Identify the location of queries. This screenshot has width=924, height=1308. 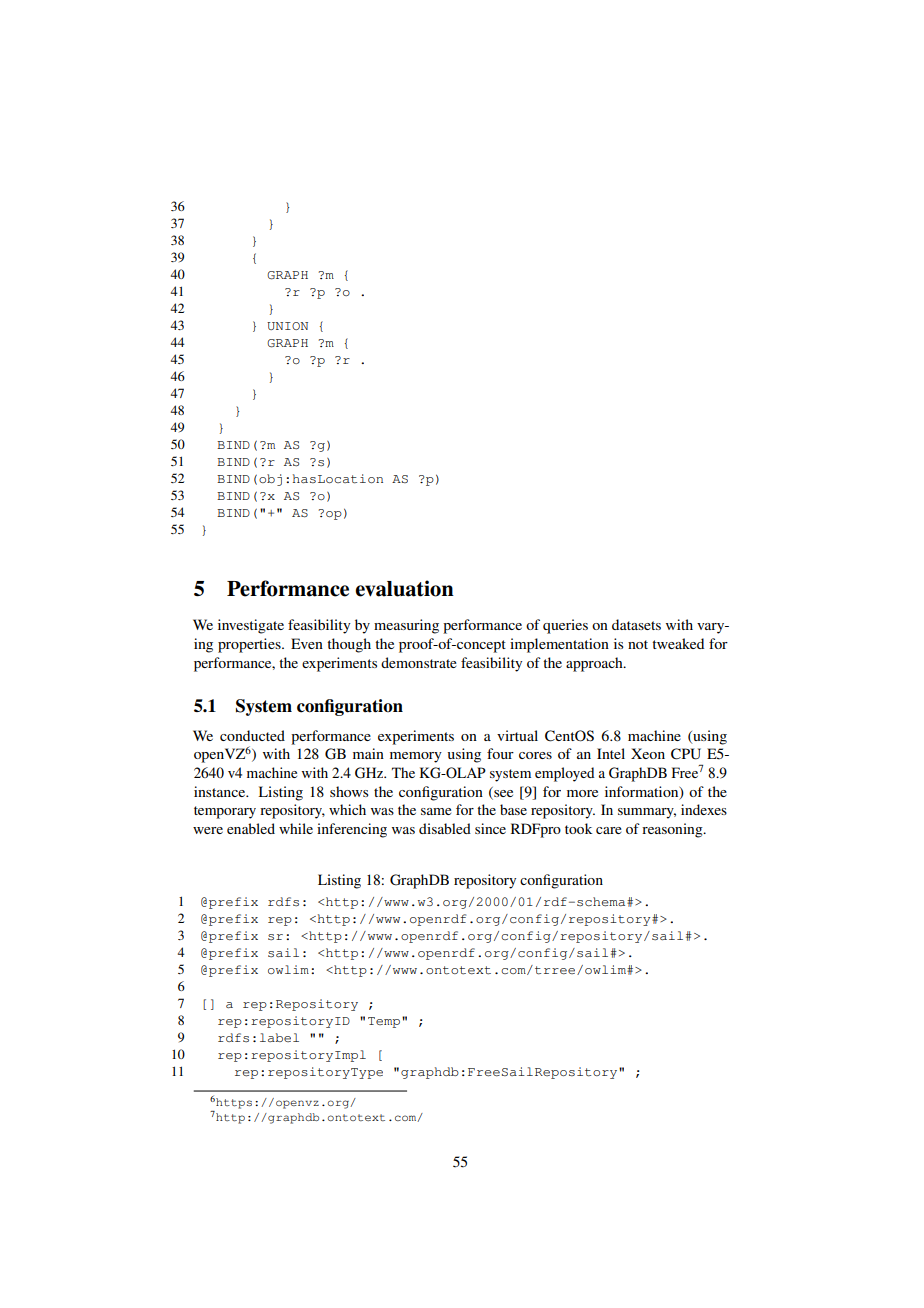
(565, 626).
